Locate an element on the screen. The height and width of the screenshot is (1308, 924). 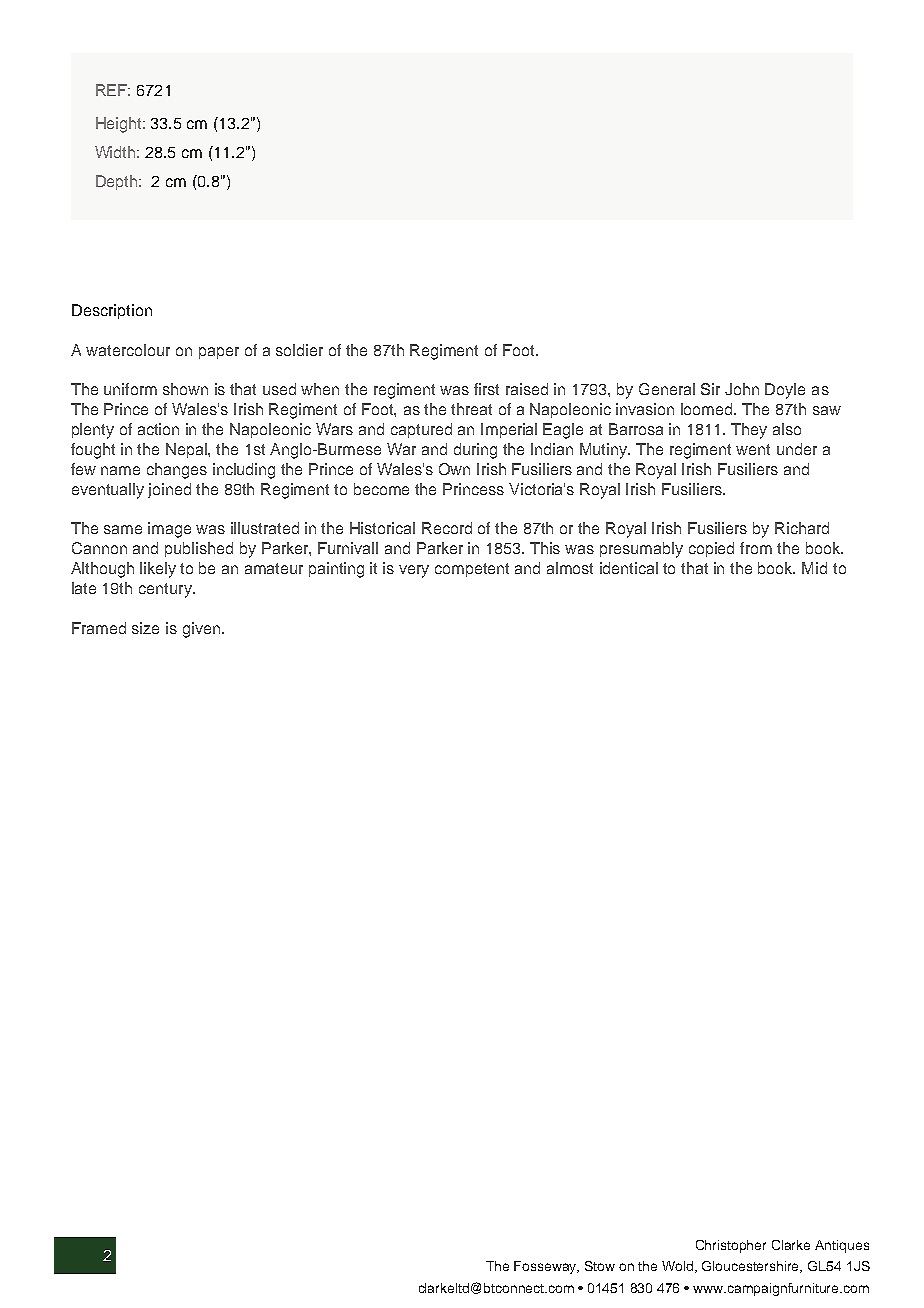
size is located at coordinates (145, 628).
